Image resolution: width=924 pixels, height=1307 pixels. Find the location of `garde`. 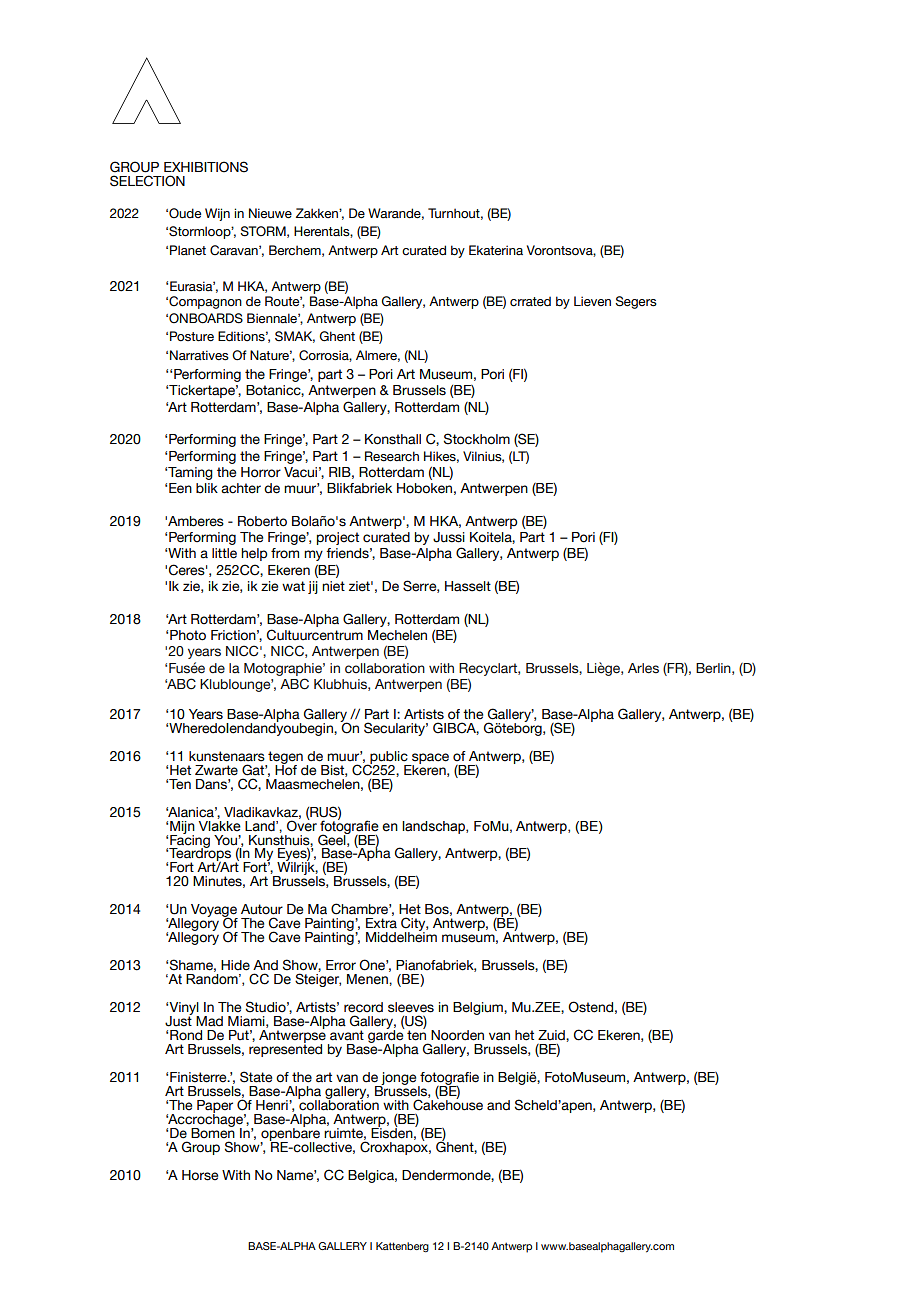

garde is located at coordinates (387, 1036).
